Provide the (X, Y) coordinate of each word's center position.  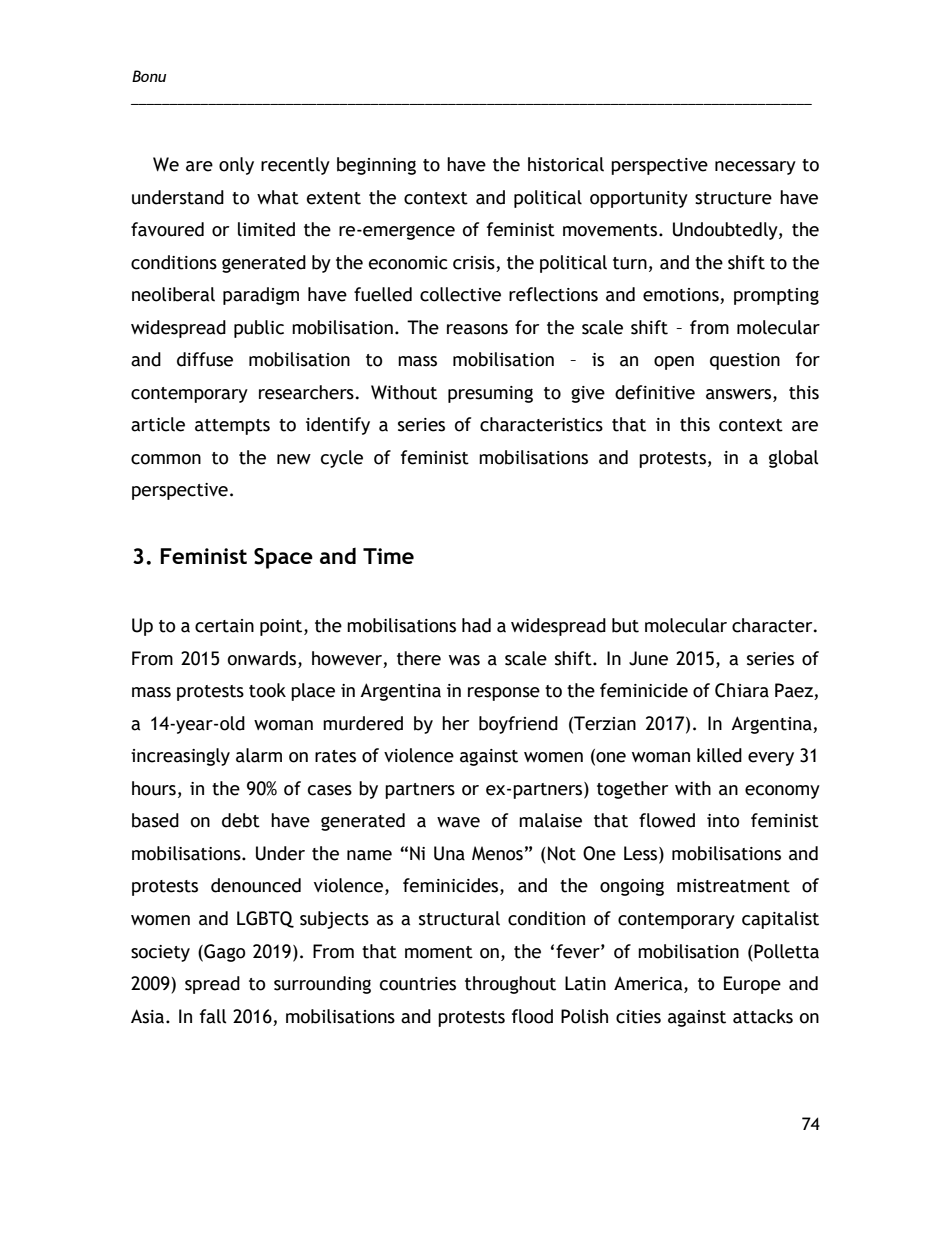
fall (213, 1016)
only (236, 166)
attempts (232, 427)
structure (733, 198)
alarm (259, 755)
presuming (490, 394)
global (794, 459)
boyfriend (518, 725)
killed (719, 755)
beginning (376, 166)
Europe (752, 985)
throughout (510, 985)
